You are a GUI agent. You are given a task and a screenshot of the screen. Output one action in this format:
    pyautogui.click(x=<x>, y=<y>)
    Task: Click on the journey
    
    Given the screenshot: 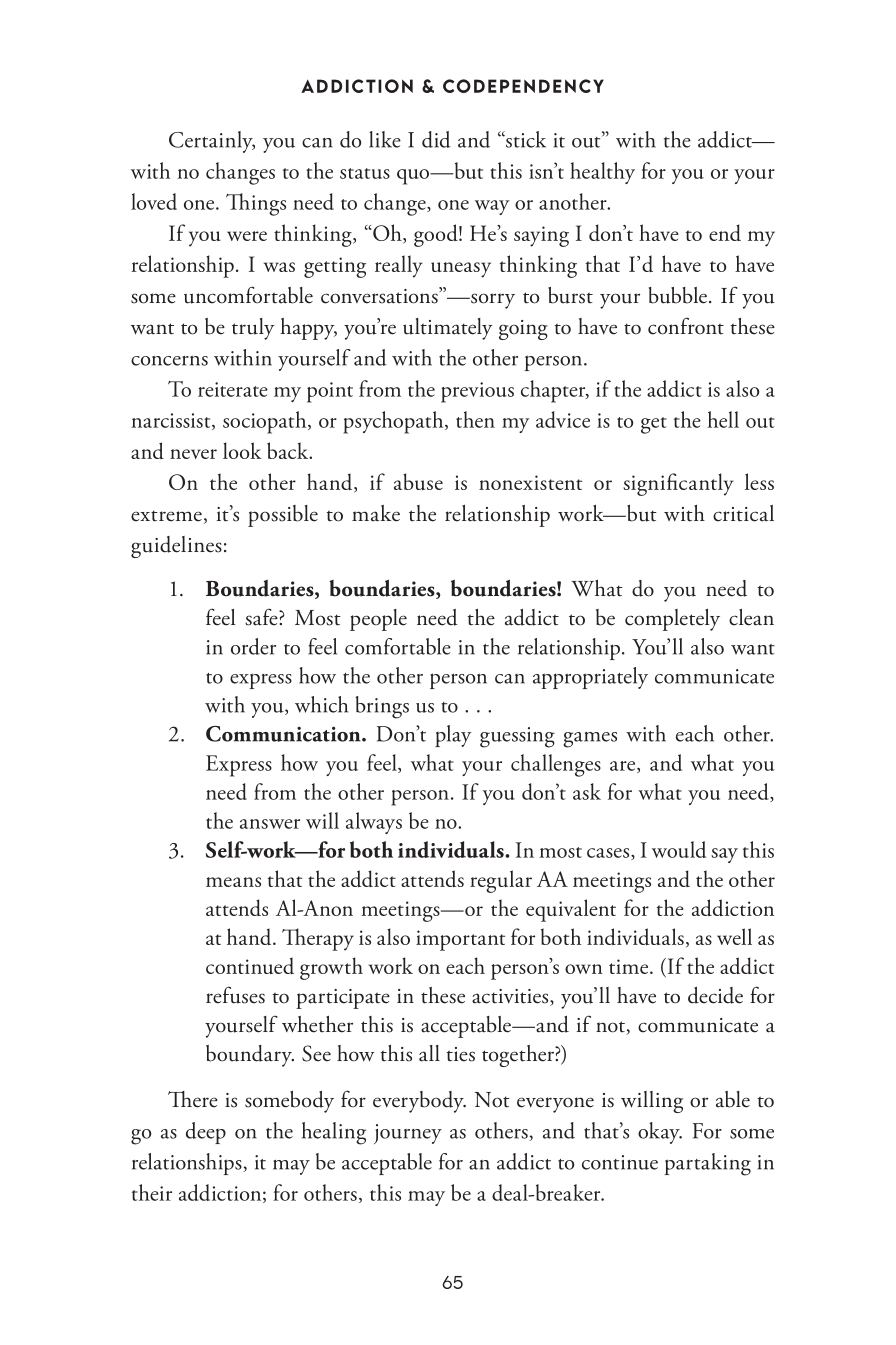 What is the action you would take?
    pyautogui.click(x=408, y=1134)
